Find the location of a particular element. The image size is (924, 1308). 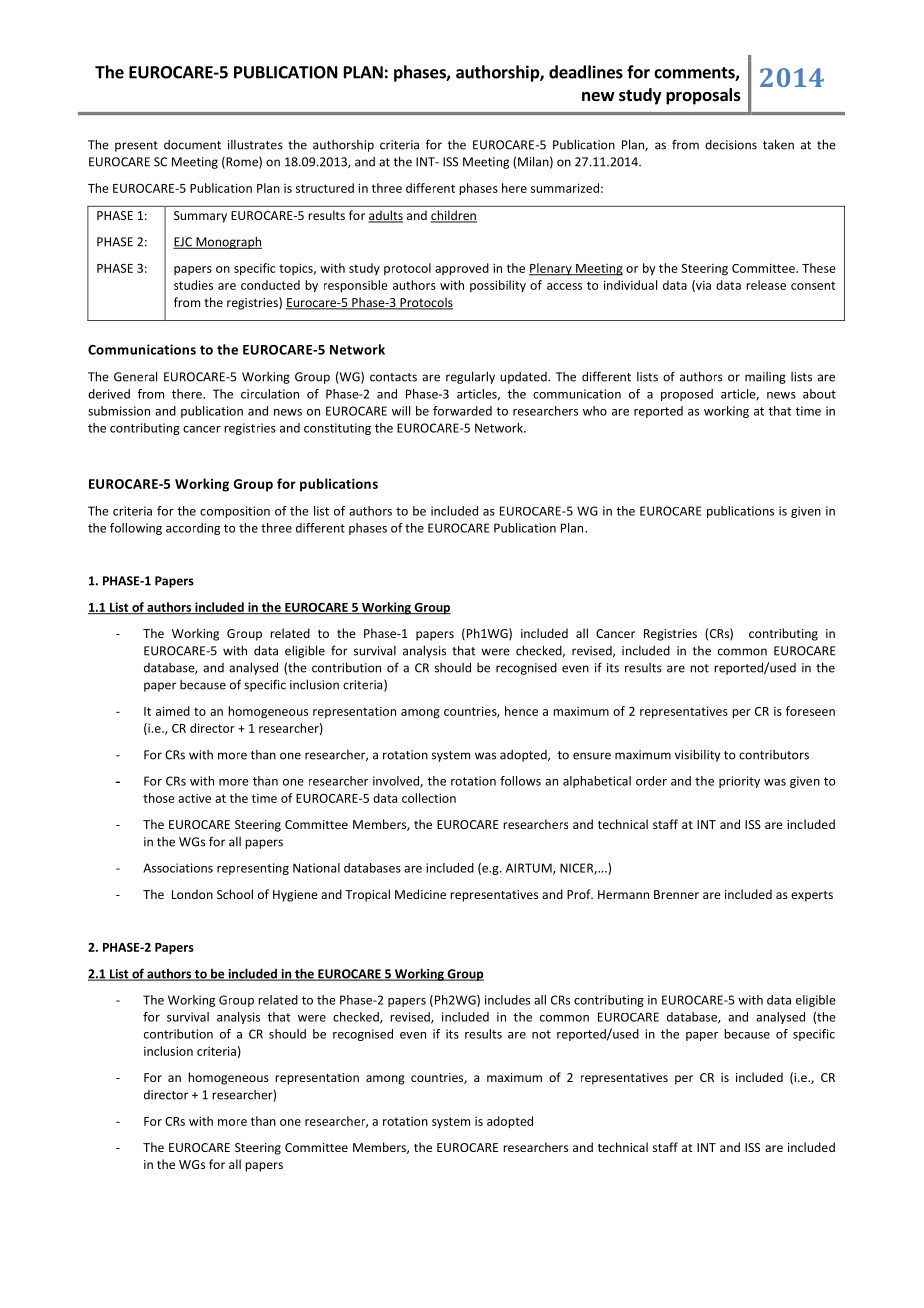

foreseen is located at coordinates (810, 711).
